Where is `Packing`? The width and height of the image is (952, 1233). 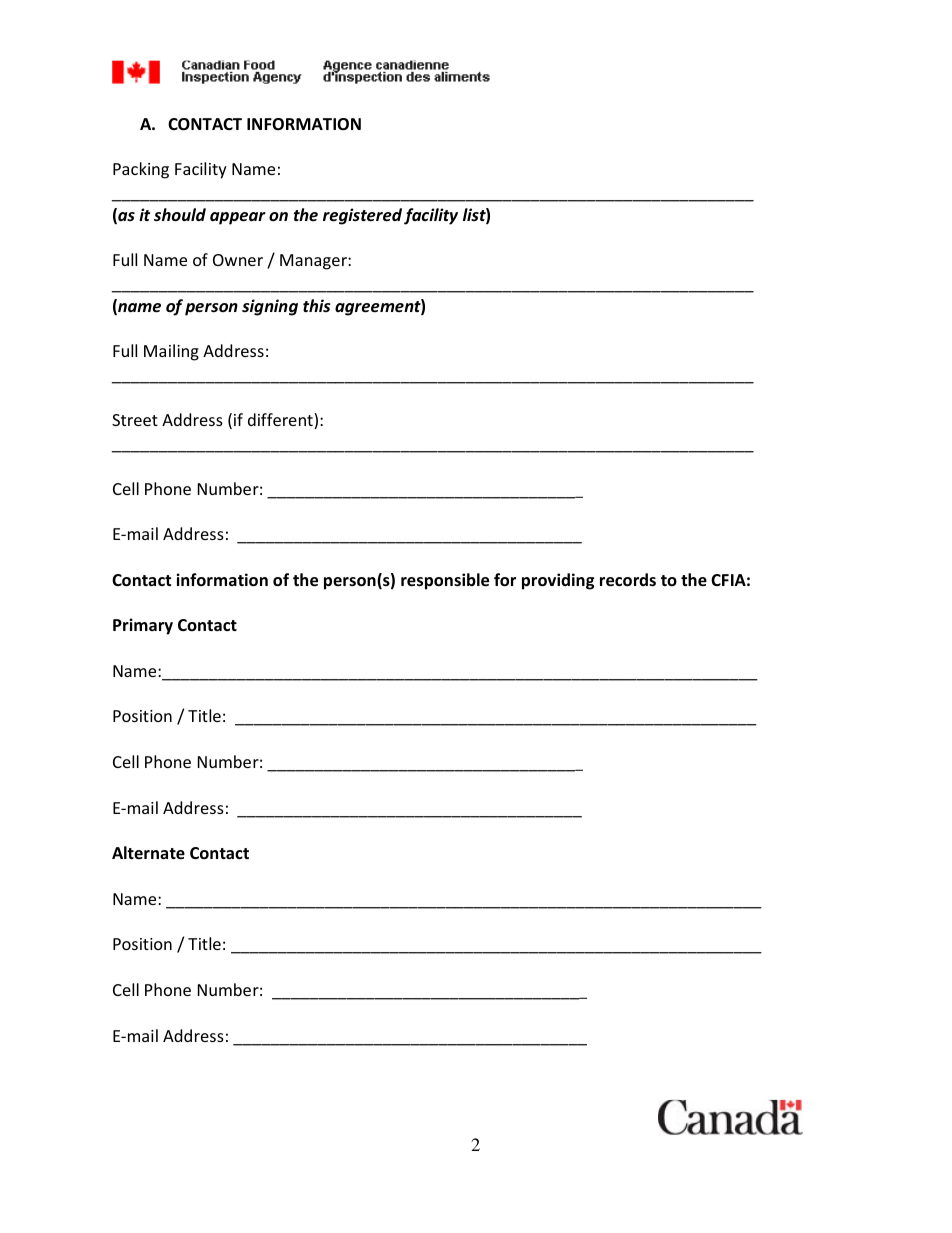
Packing is located at coordinates (141, 170).
